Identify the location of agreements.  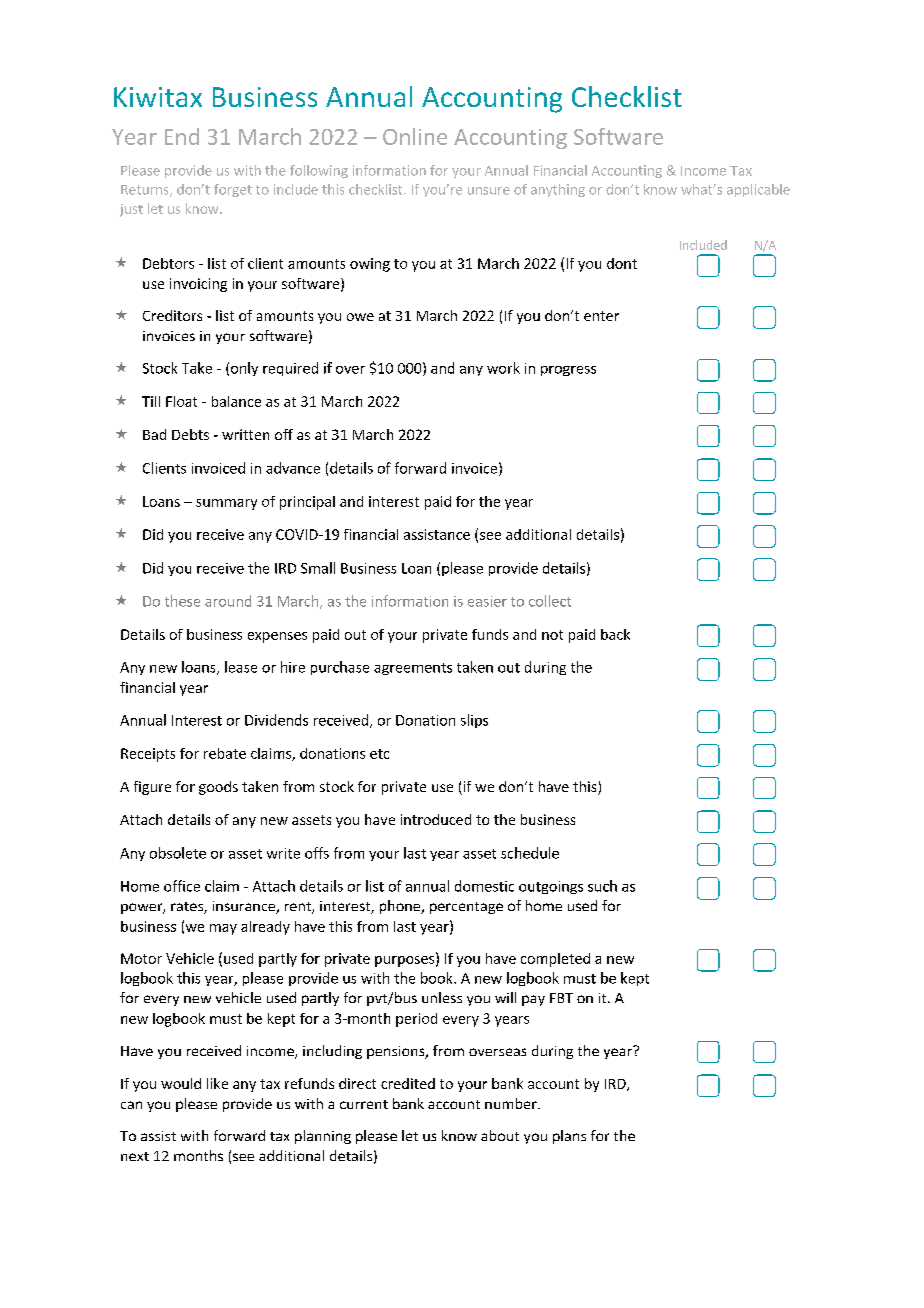
(413, 669).
